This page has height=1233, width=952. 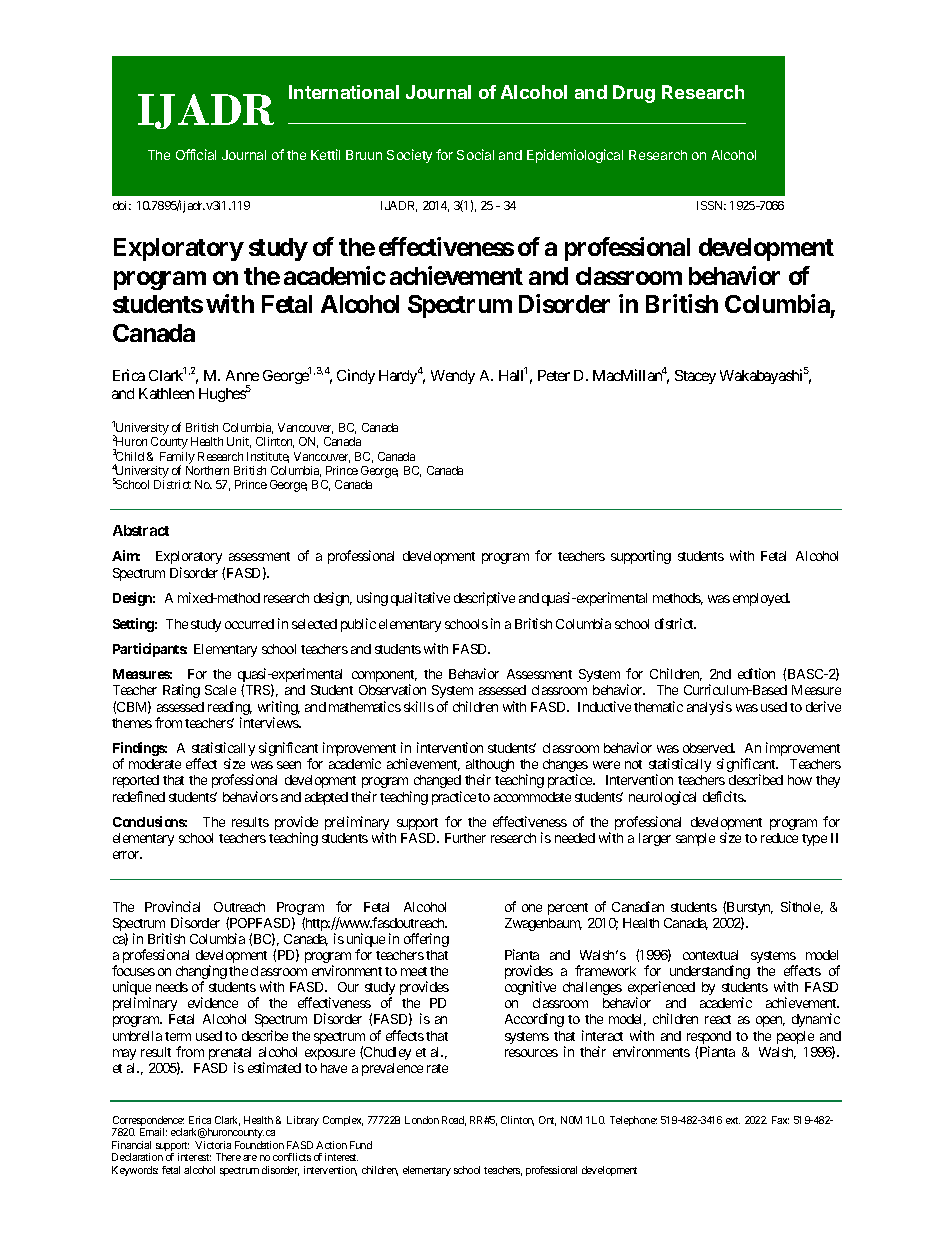 What do you see at coordinates (490, 767) in the page?
I see `although` at bounding box center [490, 767].
